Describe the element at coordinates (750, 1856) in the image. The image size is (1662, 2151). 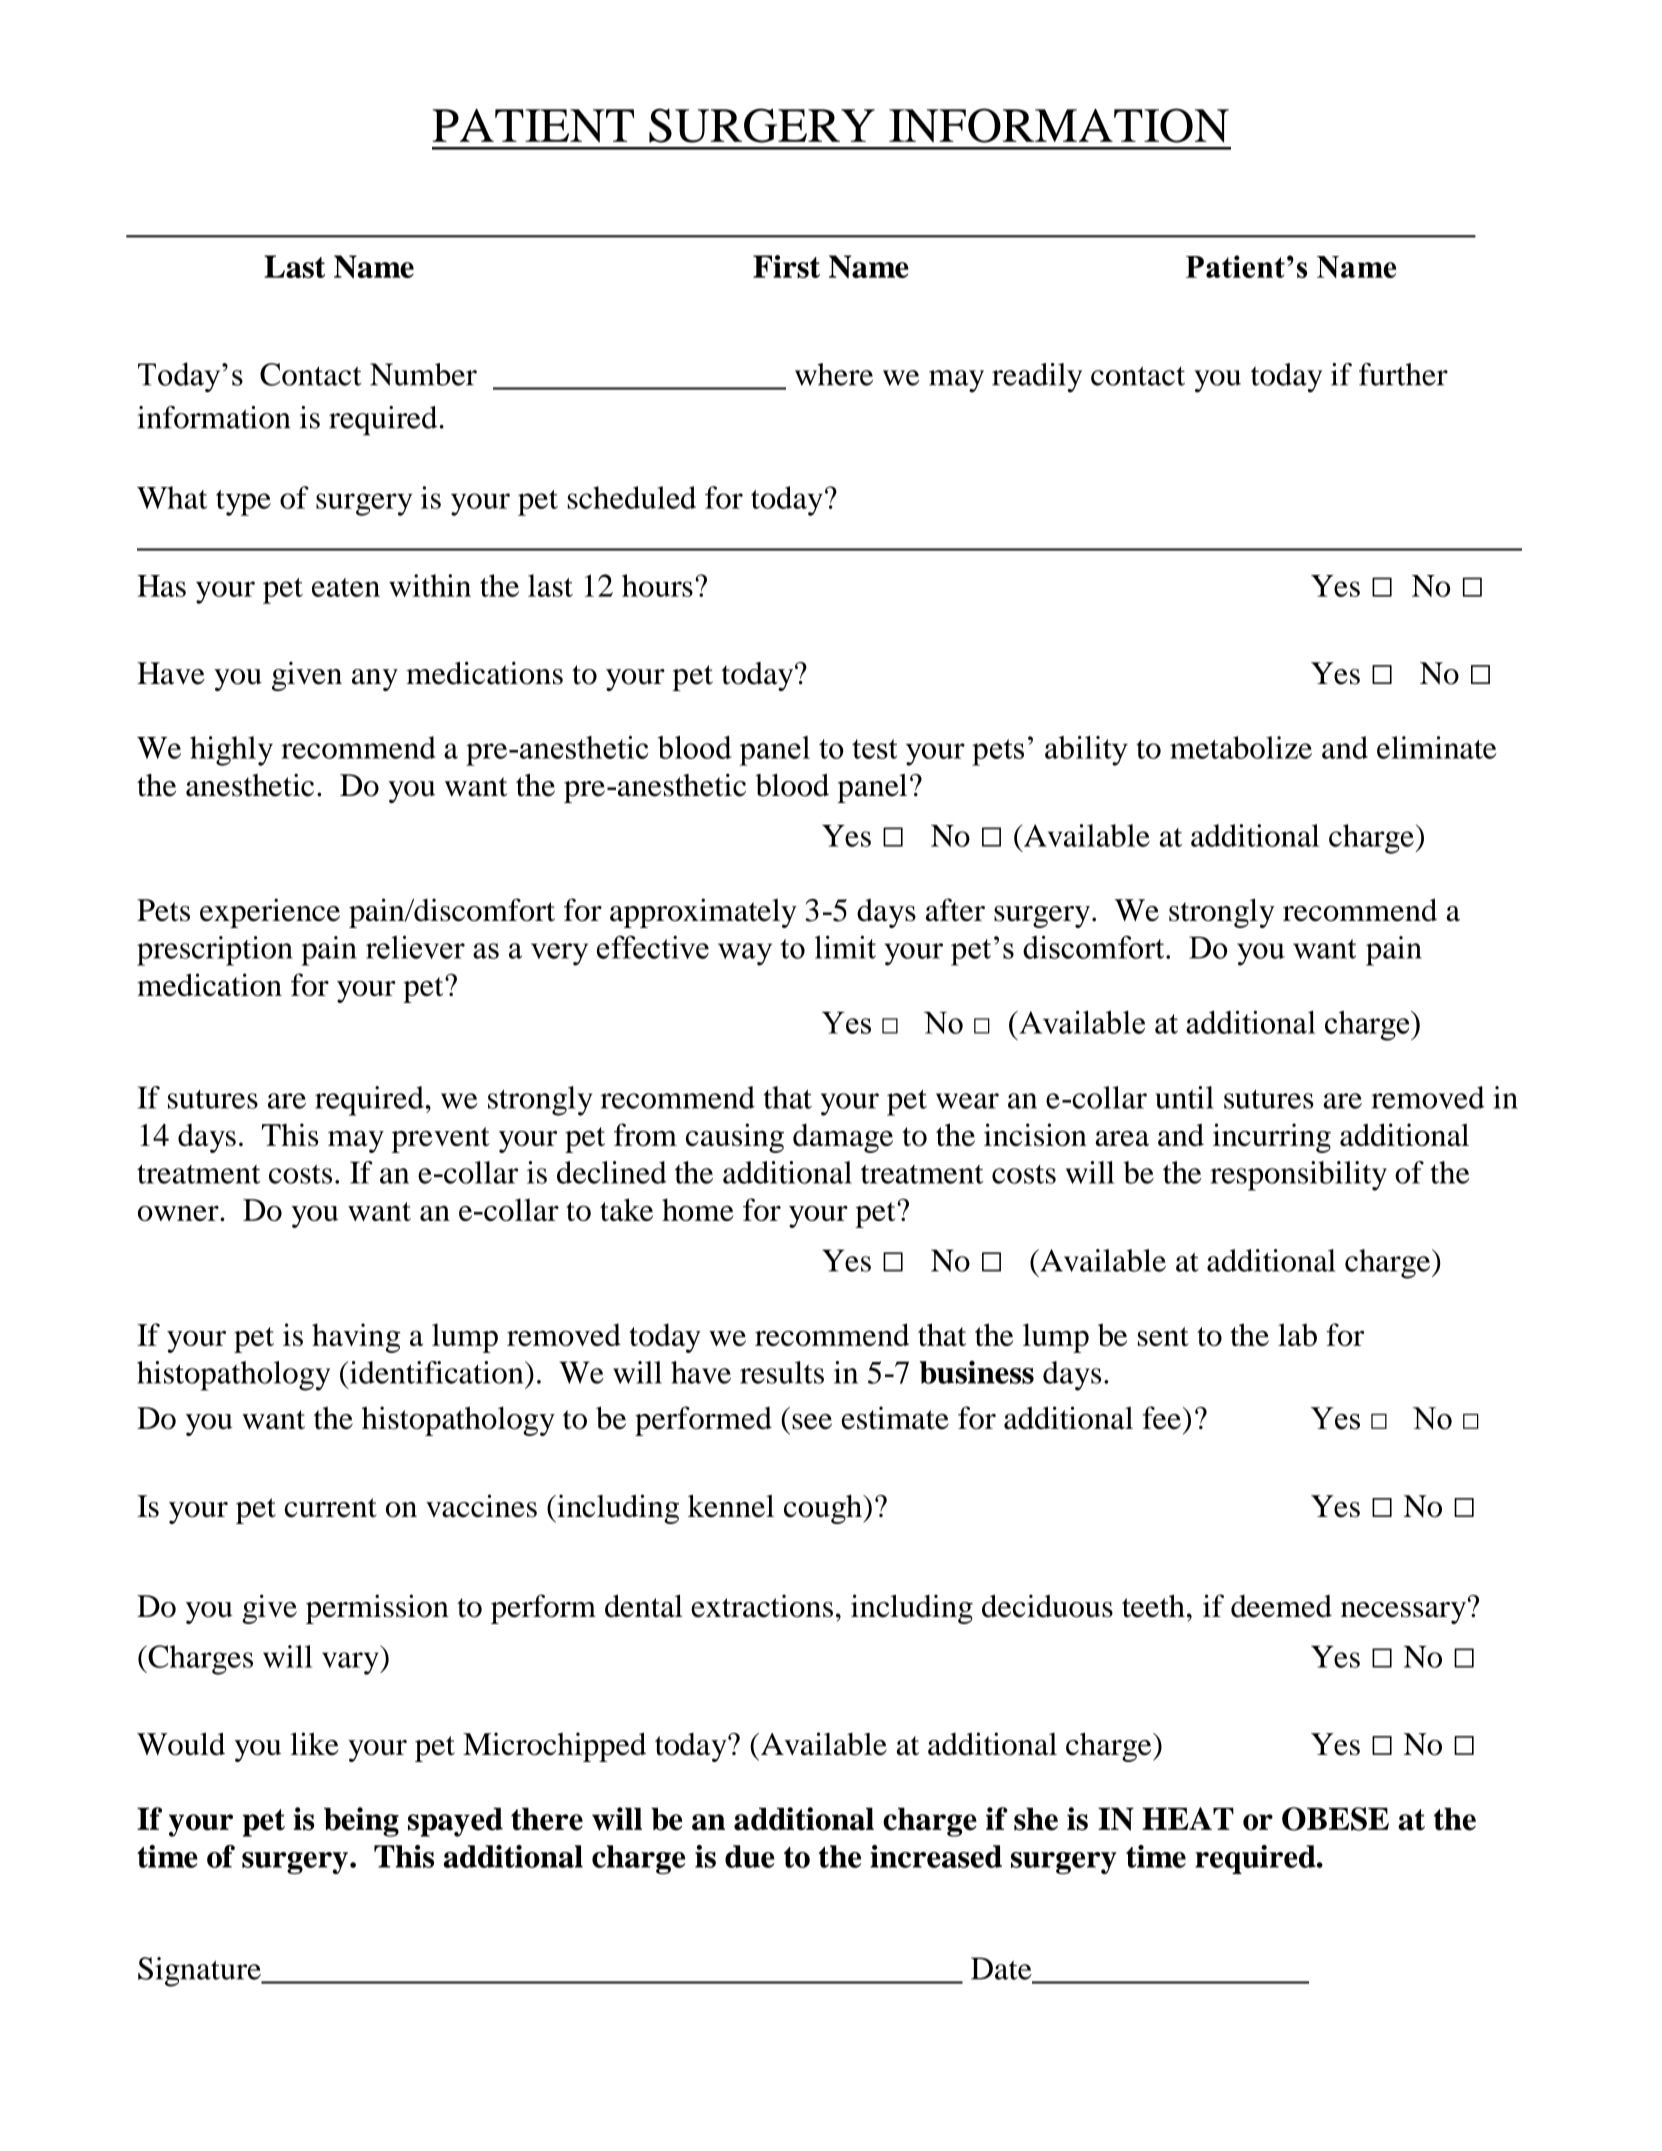
I see `due` at that location.
